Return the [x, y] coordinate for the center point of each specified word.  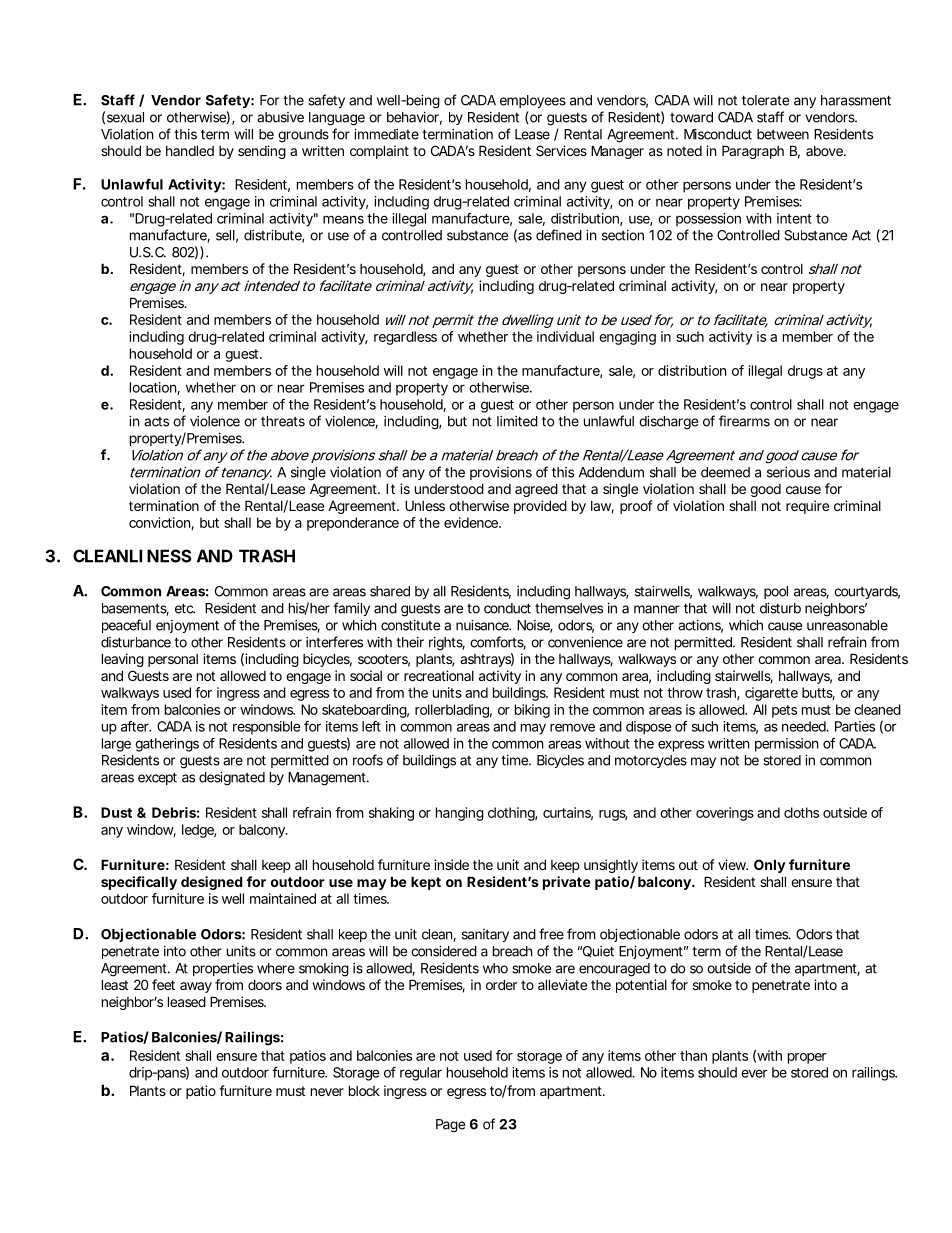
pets [784, 711]
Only [770, 866]
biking [532, 711]
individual [565, 336]
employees [533, 101]
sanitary [485, 935]
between [783, 134]
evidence [472, 522]
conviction [161, 523]
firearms [744, 421]
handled [190, 150]
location [155, 388]
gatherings [167, 745]
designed [212, 883]
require [807, 507]
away [196, 987]
